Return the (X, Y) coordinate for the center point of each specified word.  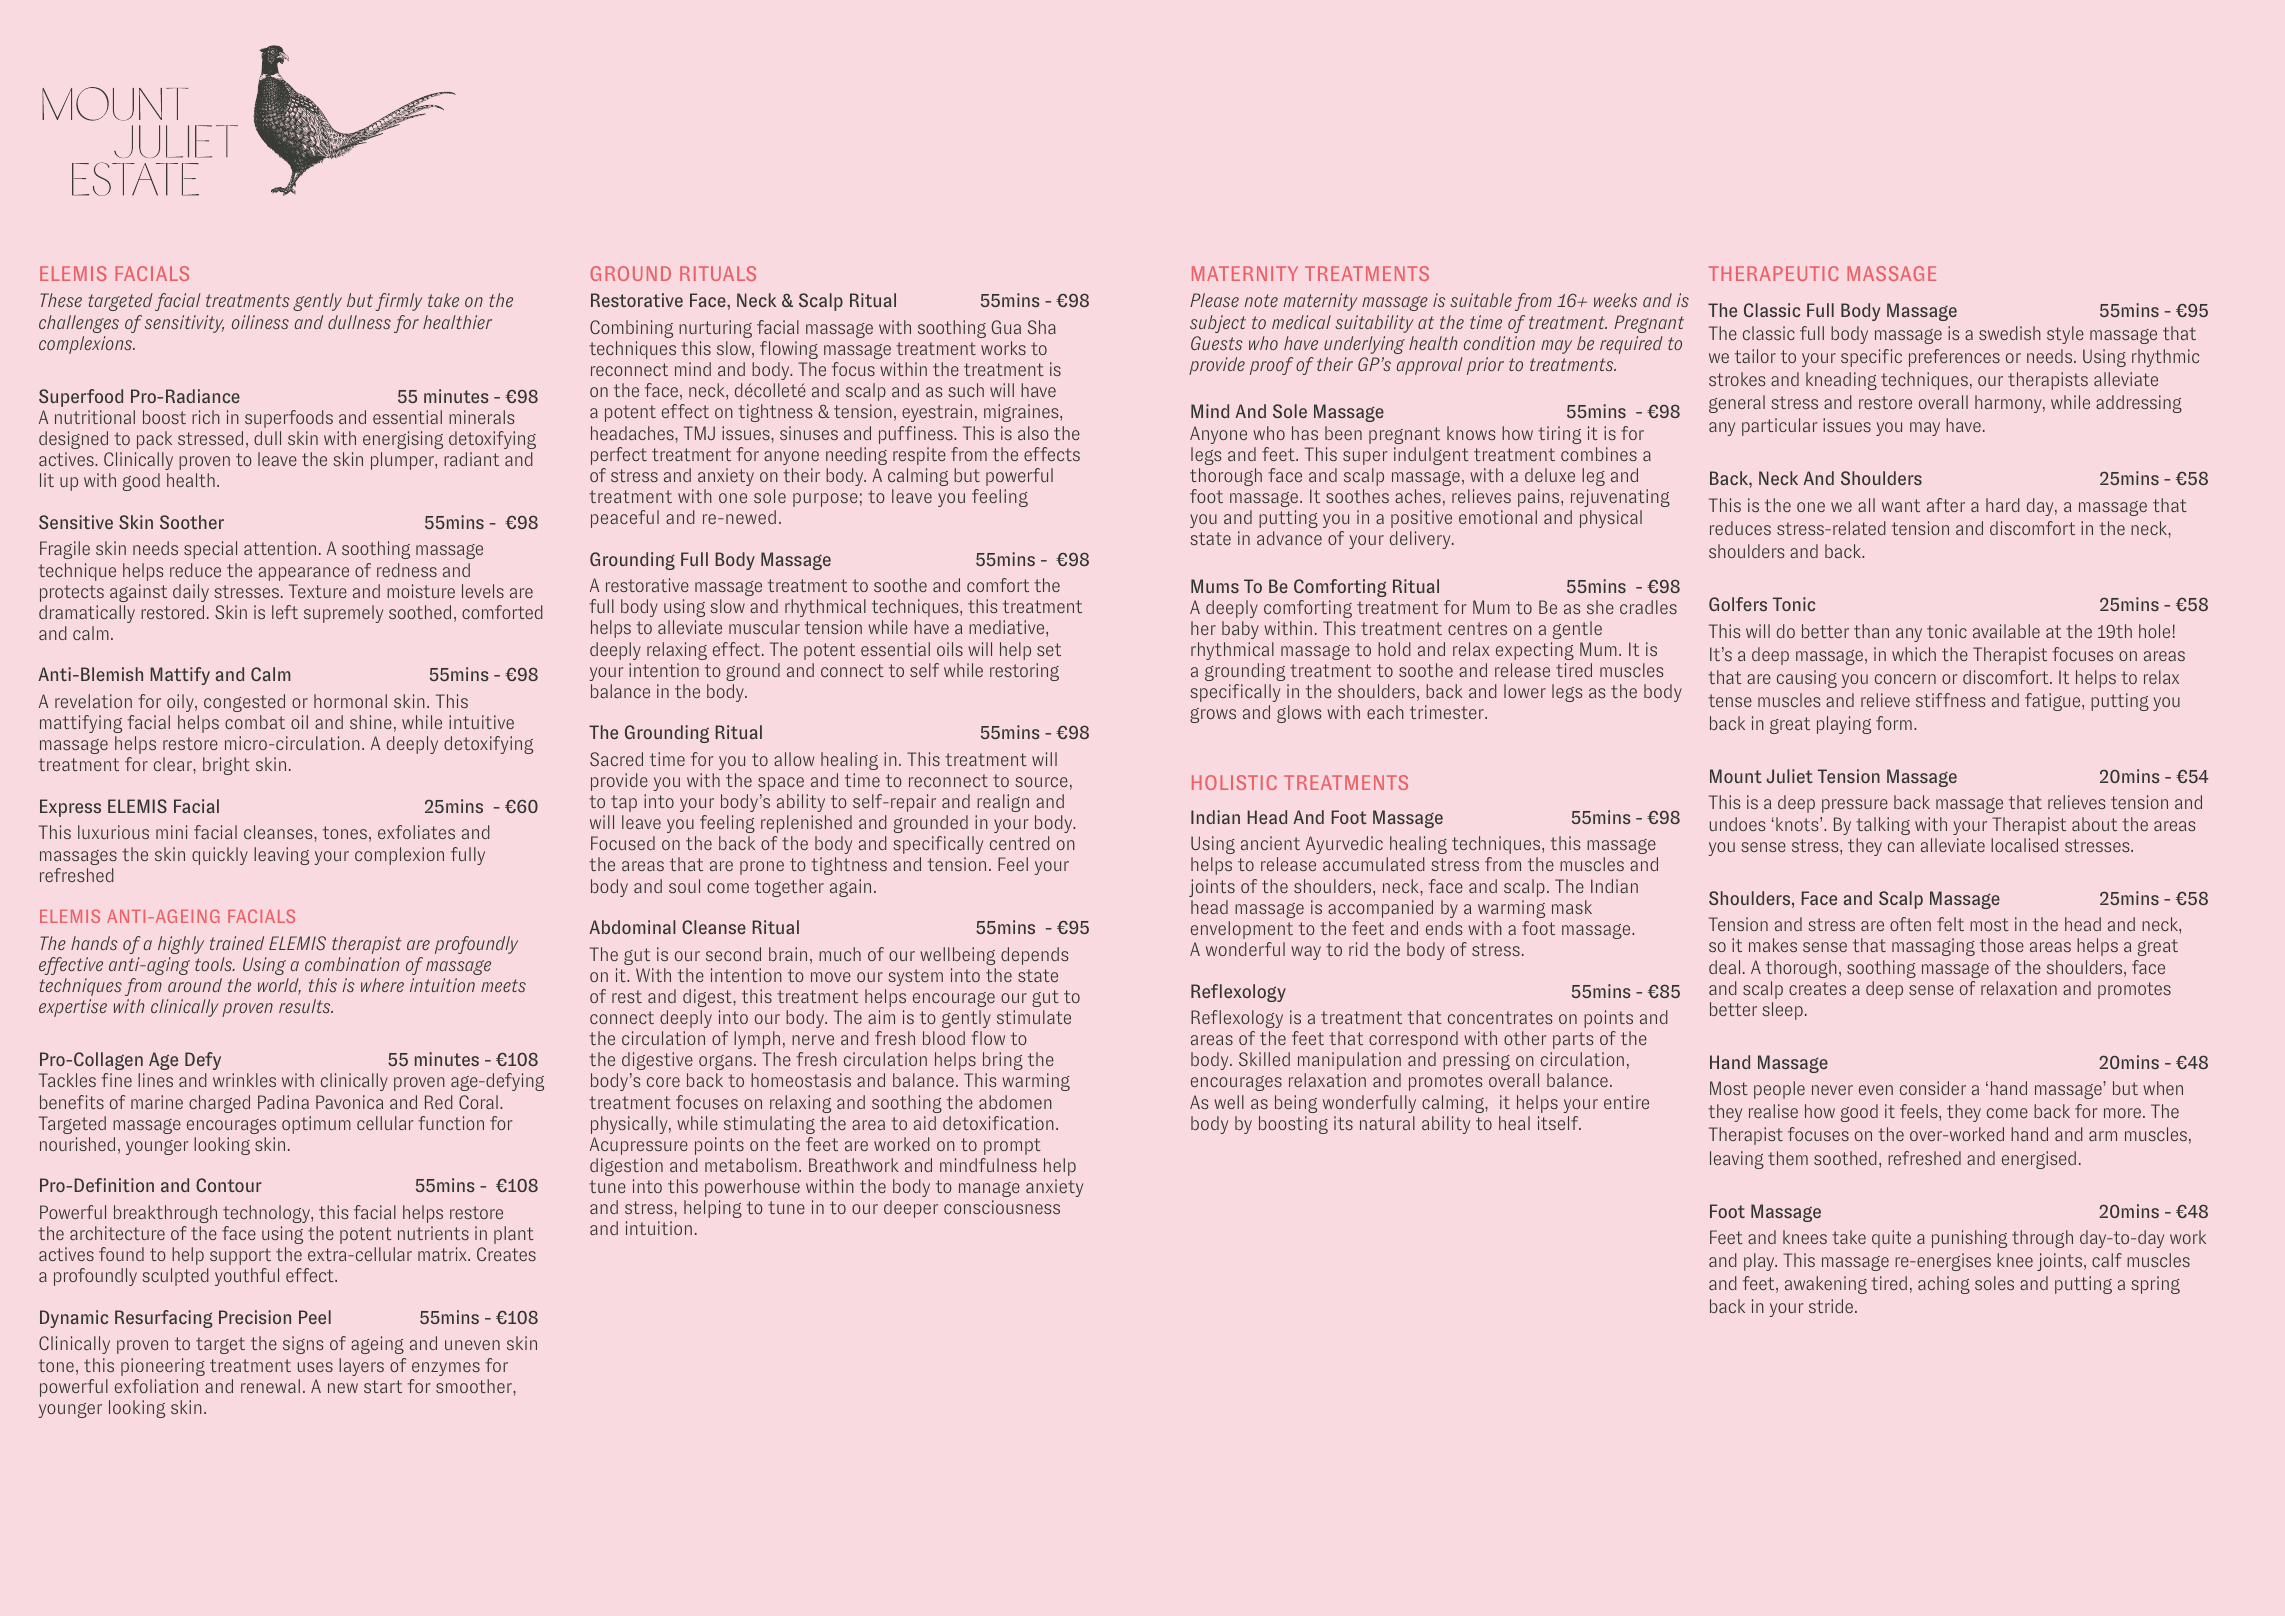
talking (1883, 826)
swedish (2010, 333)
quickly (220, 856)
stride (1832, 1306)
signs (303, 1345)
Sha (1042, 327)
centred (1020, 843)
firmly (399, 302)
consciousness (1002, 1207)
